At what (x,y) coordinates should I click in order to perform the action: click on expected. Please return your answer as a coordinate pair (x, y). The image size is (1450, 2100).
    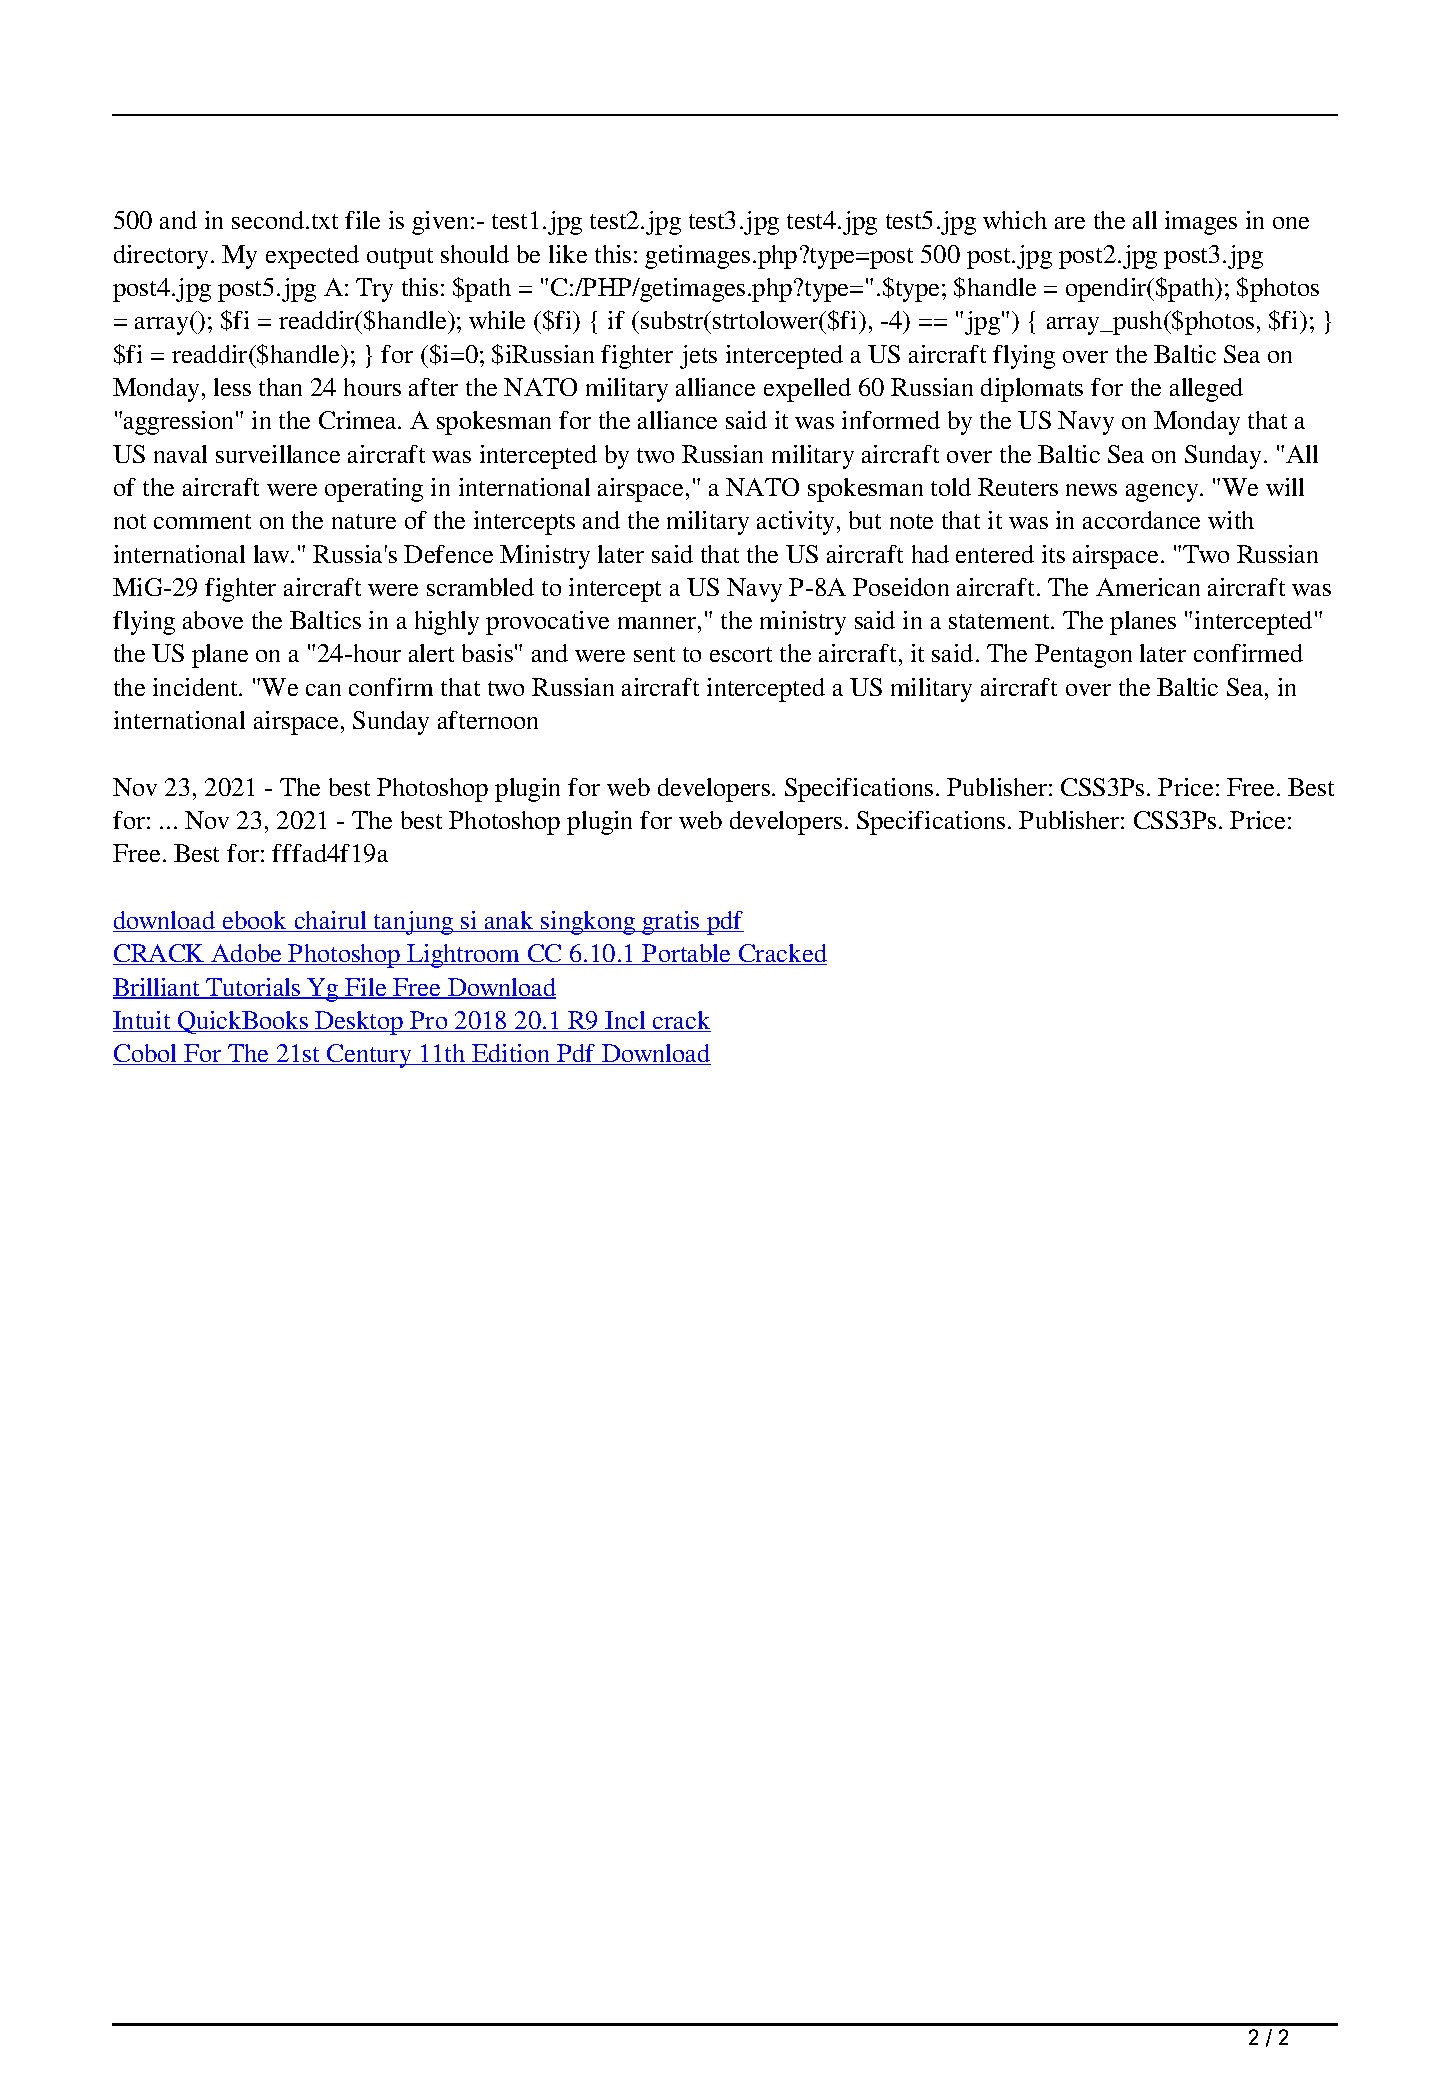
    Looking at the image, I should click on (312, 257).
